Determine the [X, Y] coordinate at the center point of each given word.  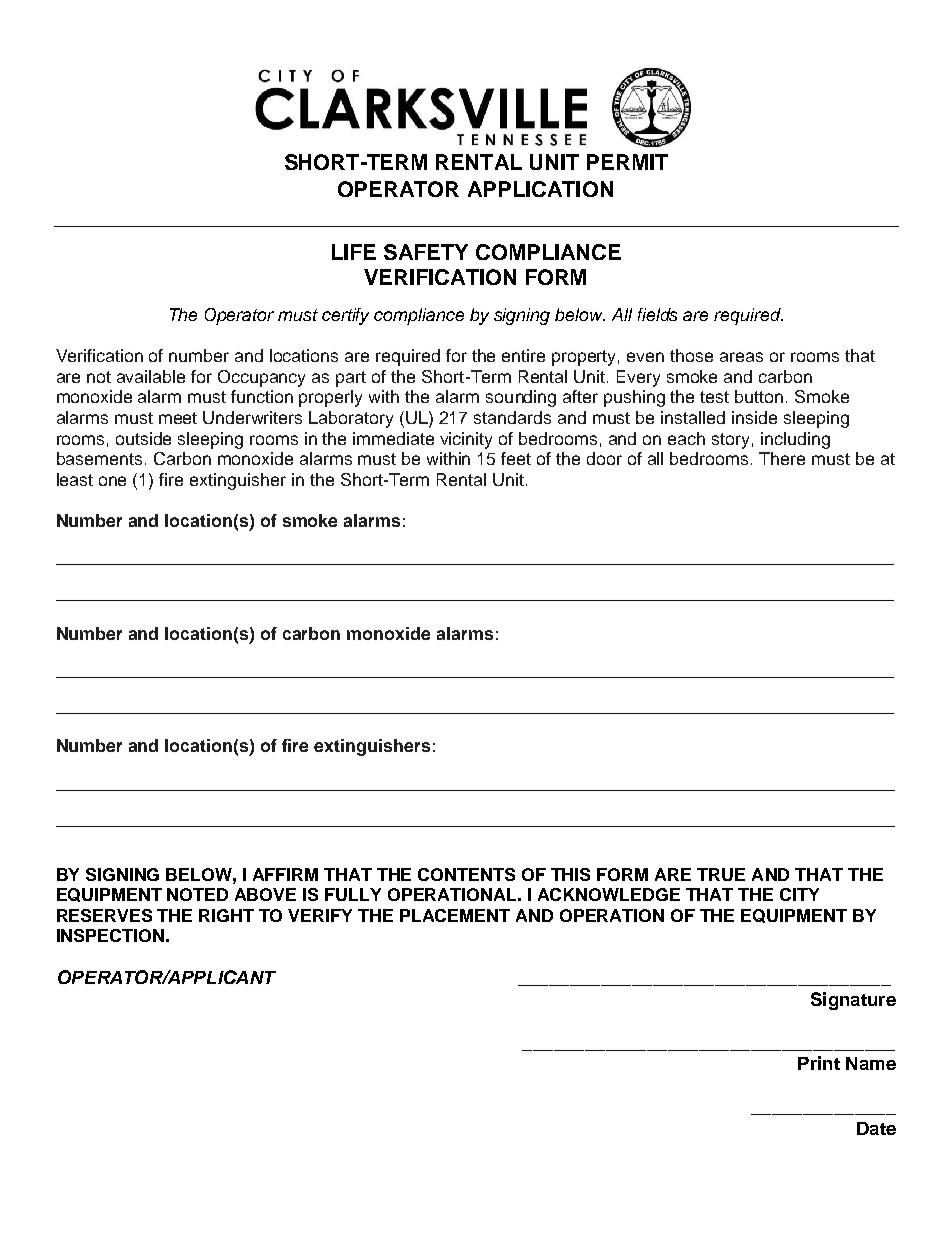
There [782, 458]
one [112, 481]
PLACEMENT [455, 915]
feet [516, 458]
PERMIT [627, 162]
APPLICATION [540, 189]
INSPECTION [110, 935]
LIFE [354, 252]
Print [819, 1063]
